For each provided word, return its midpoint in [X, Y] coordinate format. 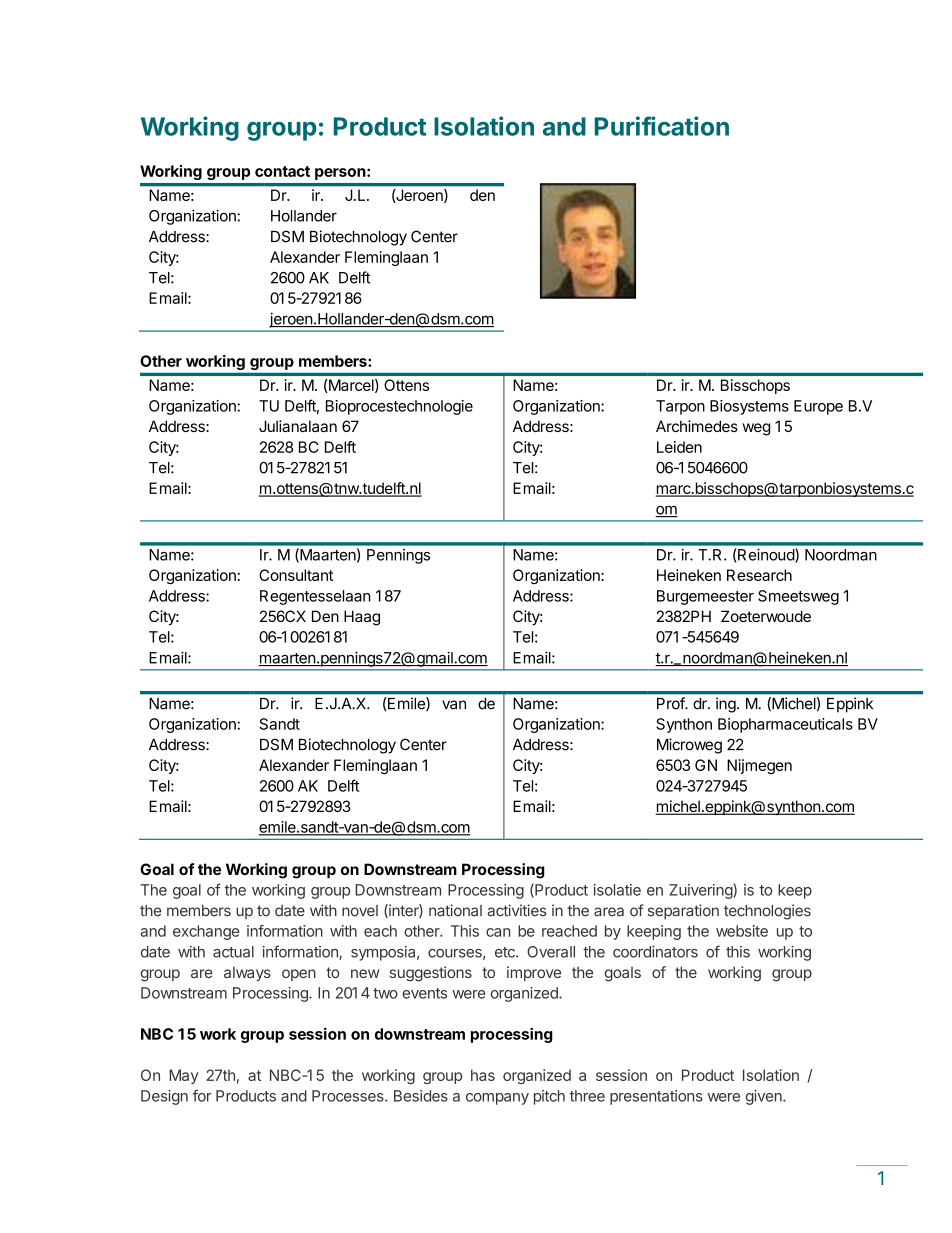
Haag [362, 618]
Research [759, 575]
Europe [818, 407]
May [184, 1076]
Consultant [296, 575]
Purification [662, 126]
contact [282, 171]
